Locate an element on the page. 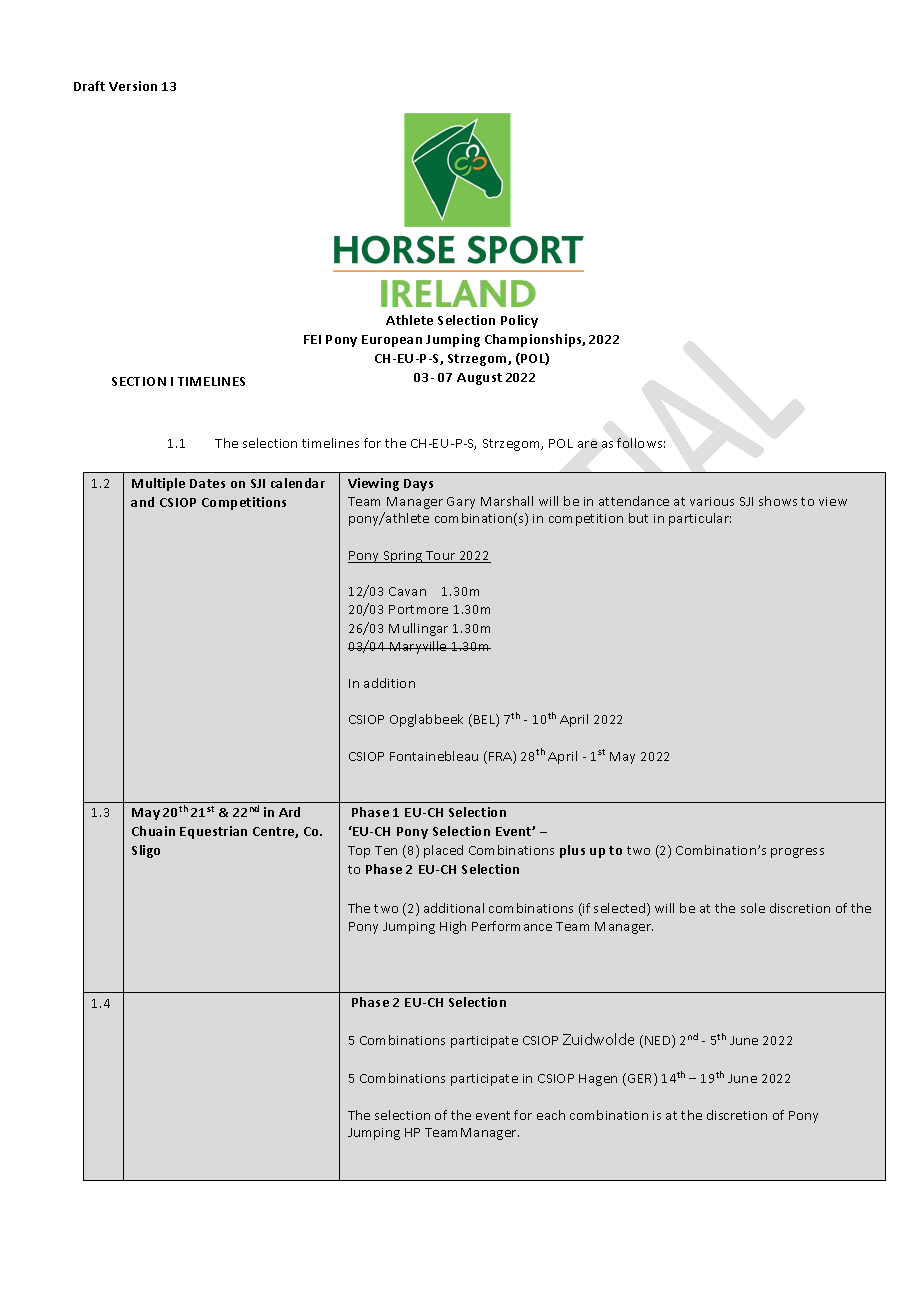 This page has height=1309, width=924. progress is located at coordinates (797, 853).
